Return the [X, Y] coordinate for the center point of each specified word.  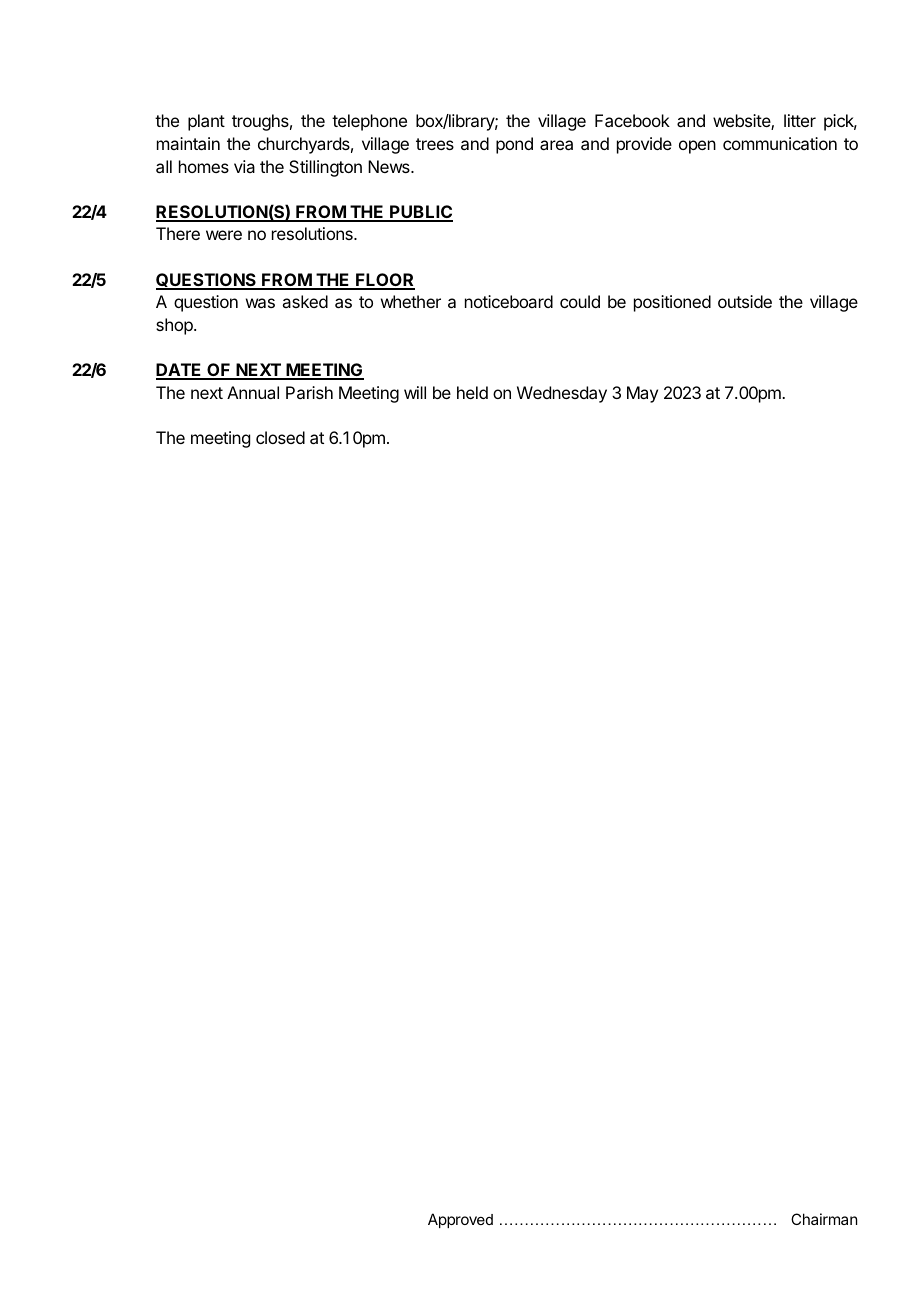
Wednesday [562, 394]
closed [280, 437]
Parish [309, 392]
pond [514, 145]
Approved [460, 1220]
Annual [253, 392]
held [472, 392]
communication [780, 143]
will [415, 392]
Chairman [824, 1219]
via [244, 166]
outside [745, 301]
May [642, 394]
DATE [180, 371]
